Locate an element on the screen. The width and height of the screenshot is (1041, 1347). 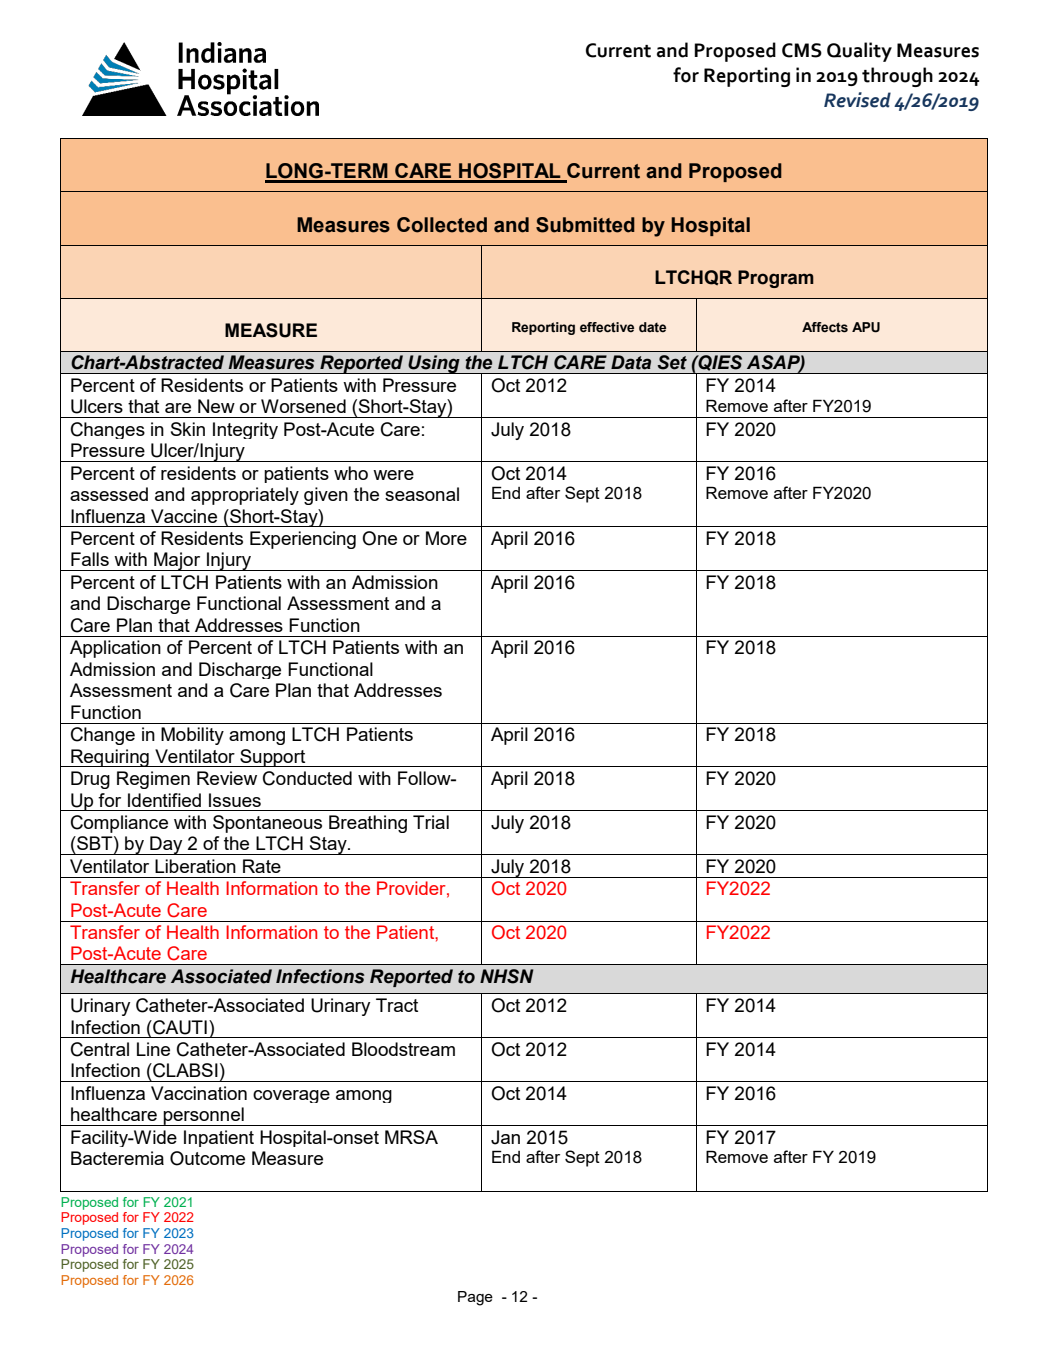
Trial is located at coordinates (431, 822).
